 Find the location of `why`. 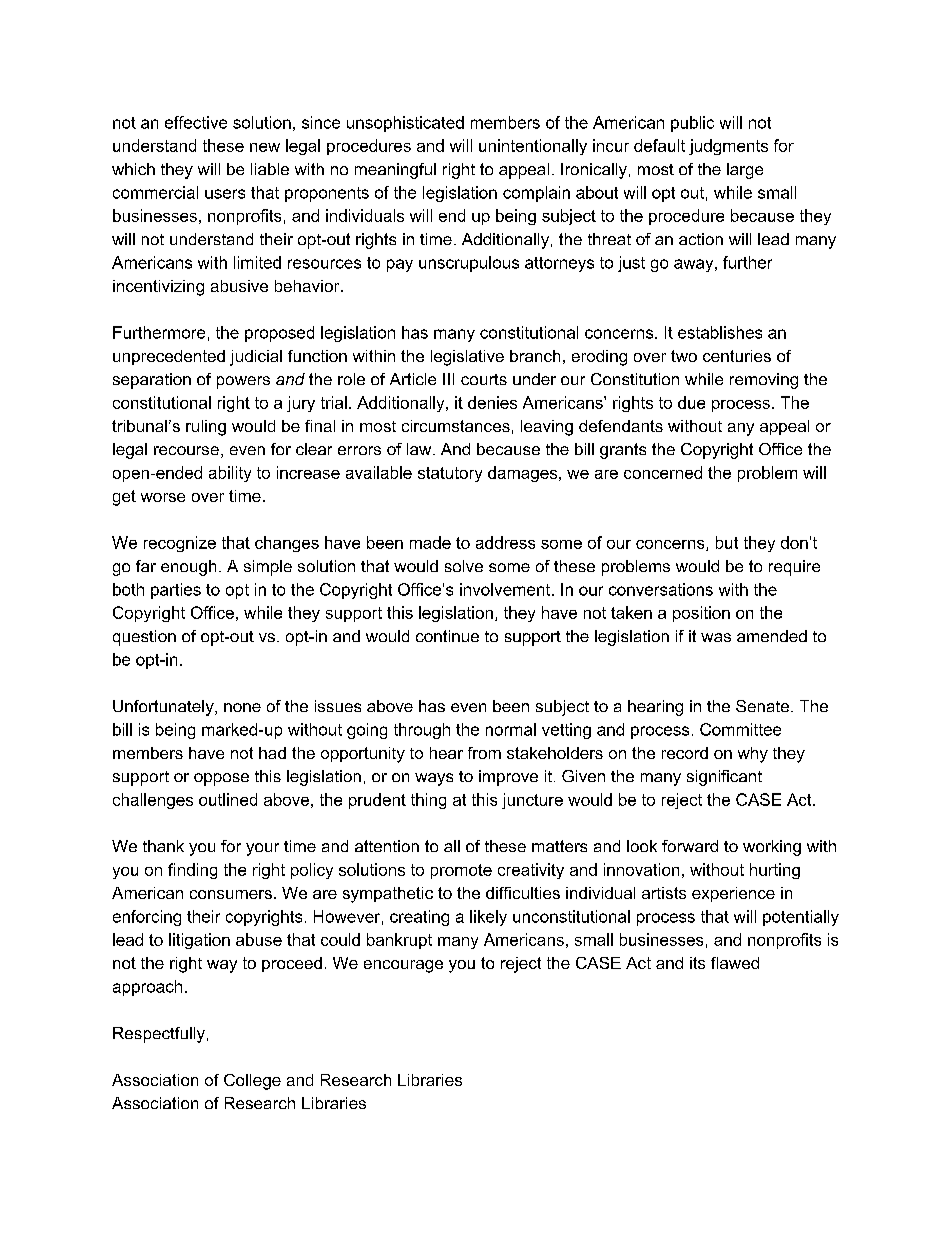

why is located at coordinates (753, 755).
